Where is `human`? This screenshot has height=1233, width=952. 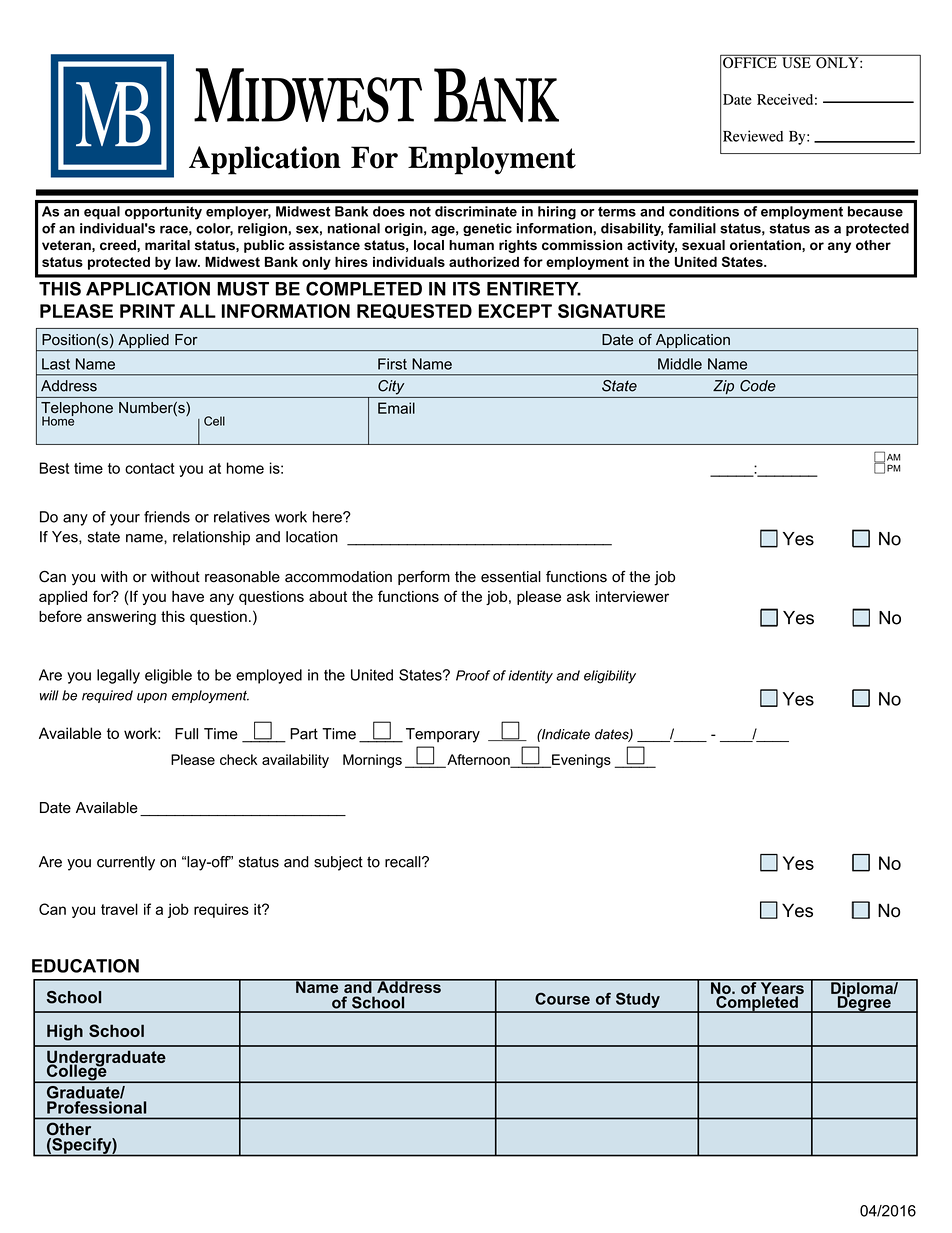
human is located at coordinates (471, 245).
